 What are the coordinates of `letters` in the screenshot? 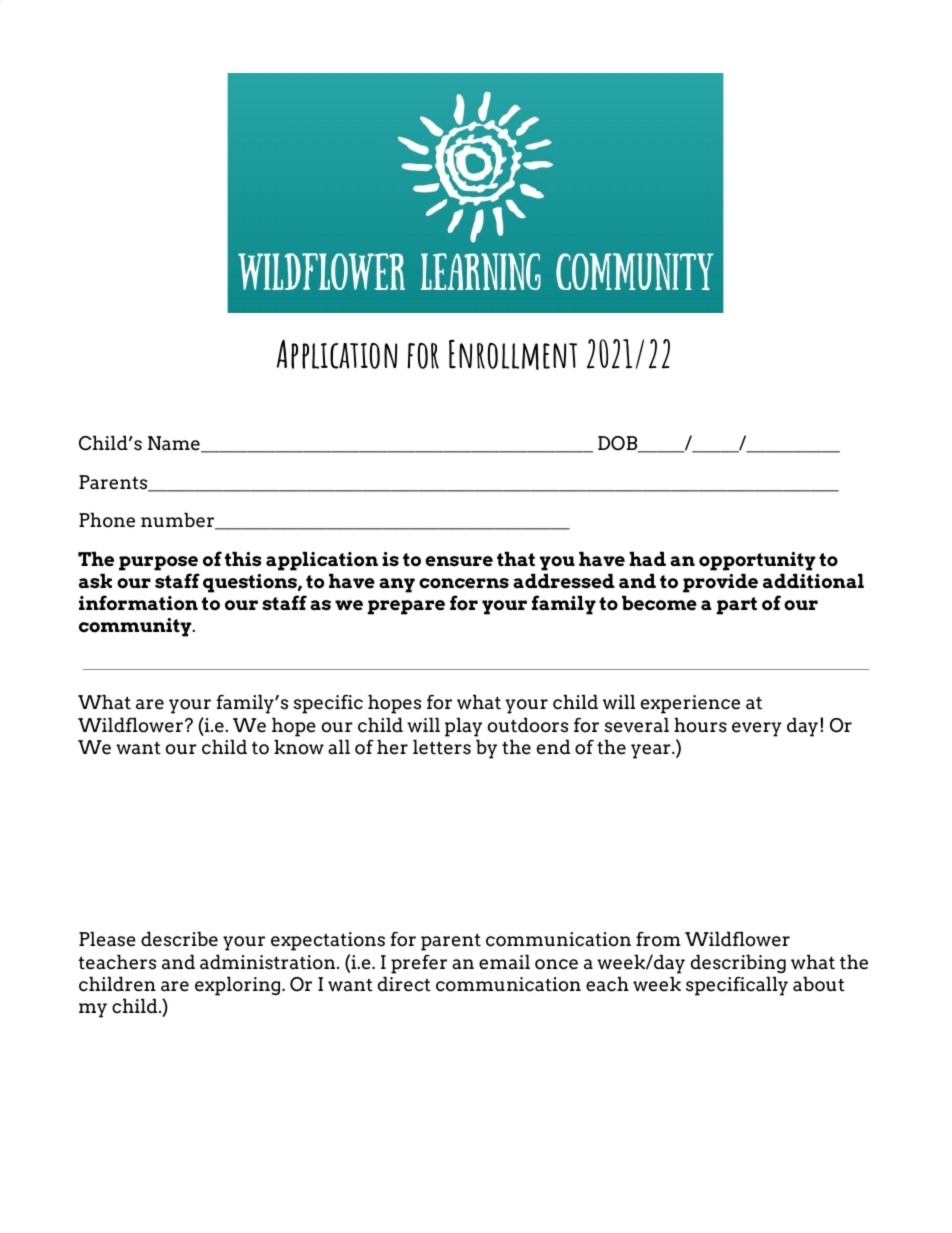 It's located at (442, 747).
